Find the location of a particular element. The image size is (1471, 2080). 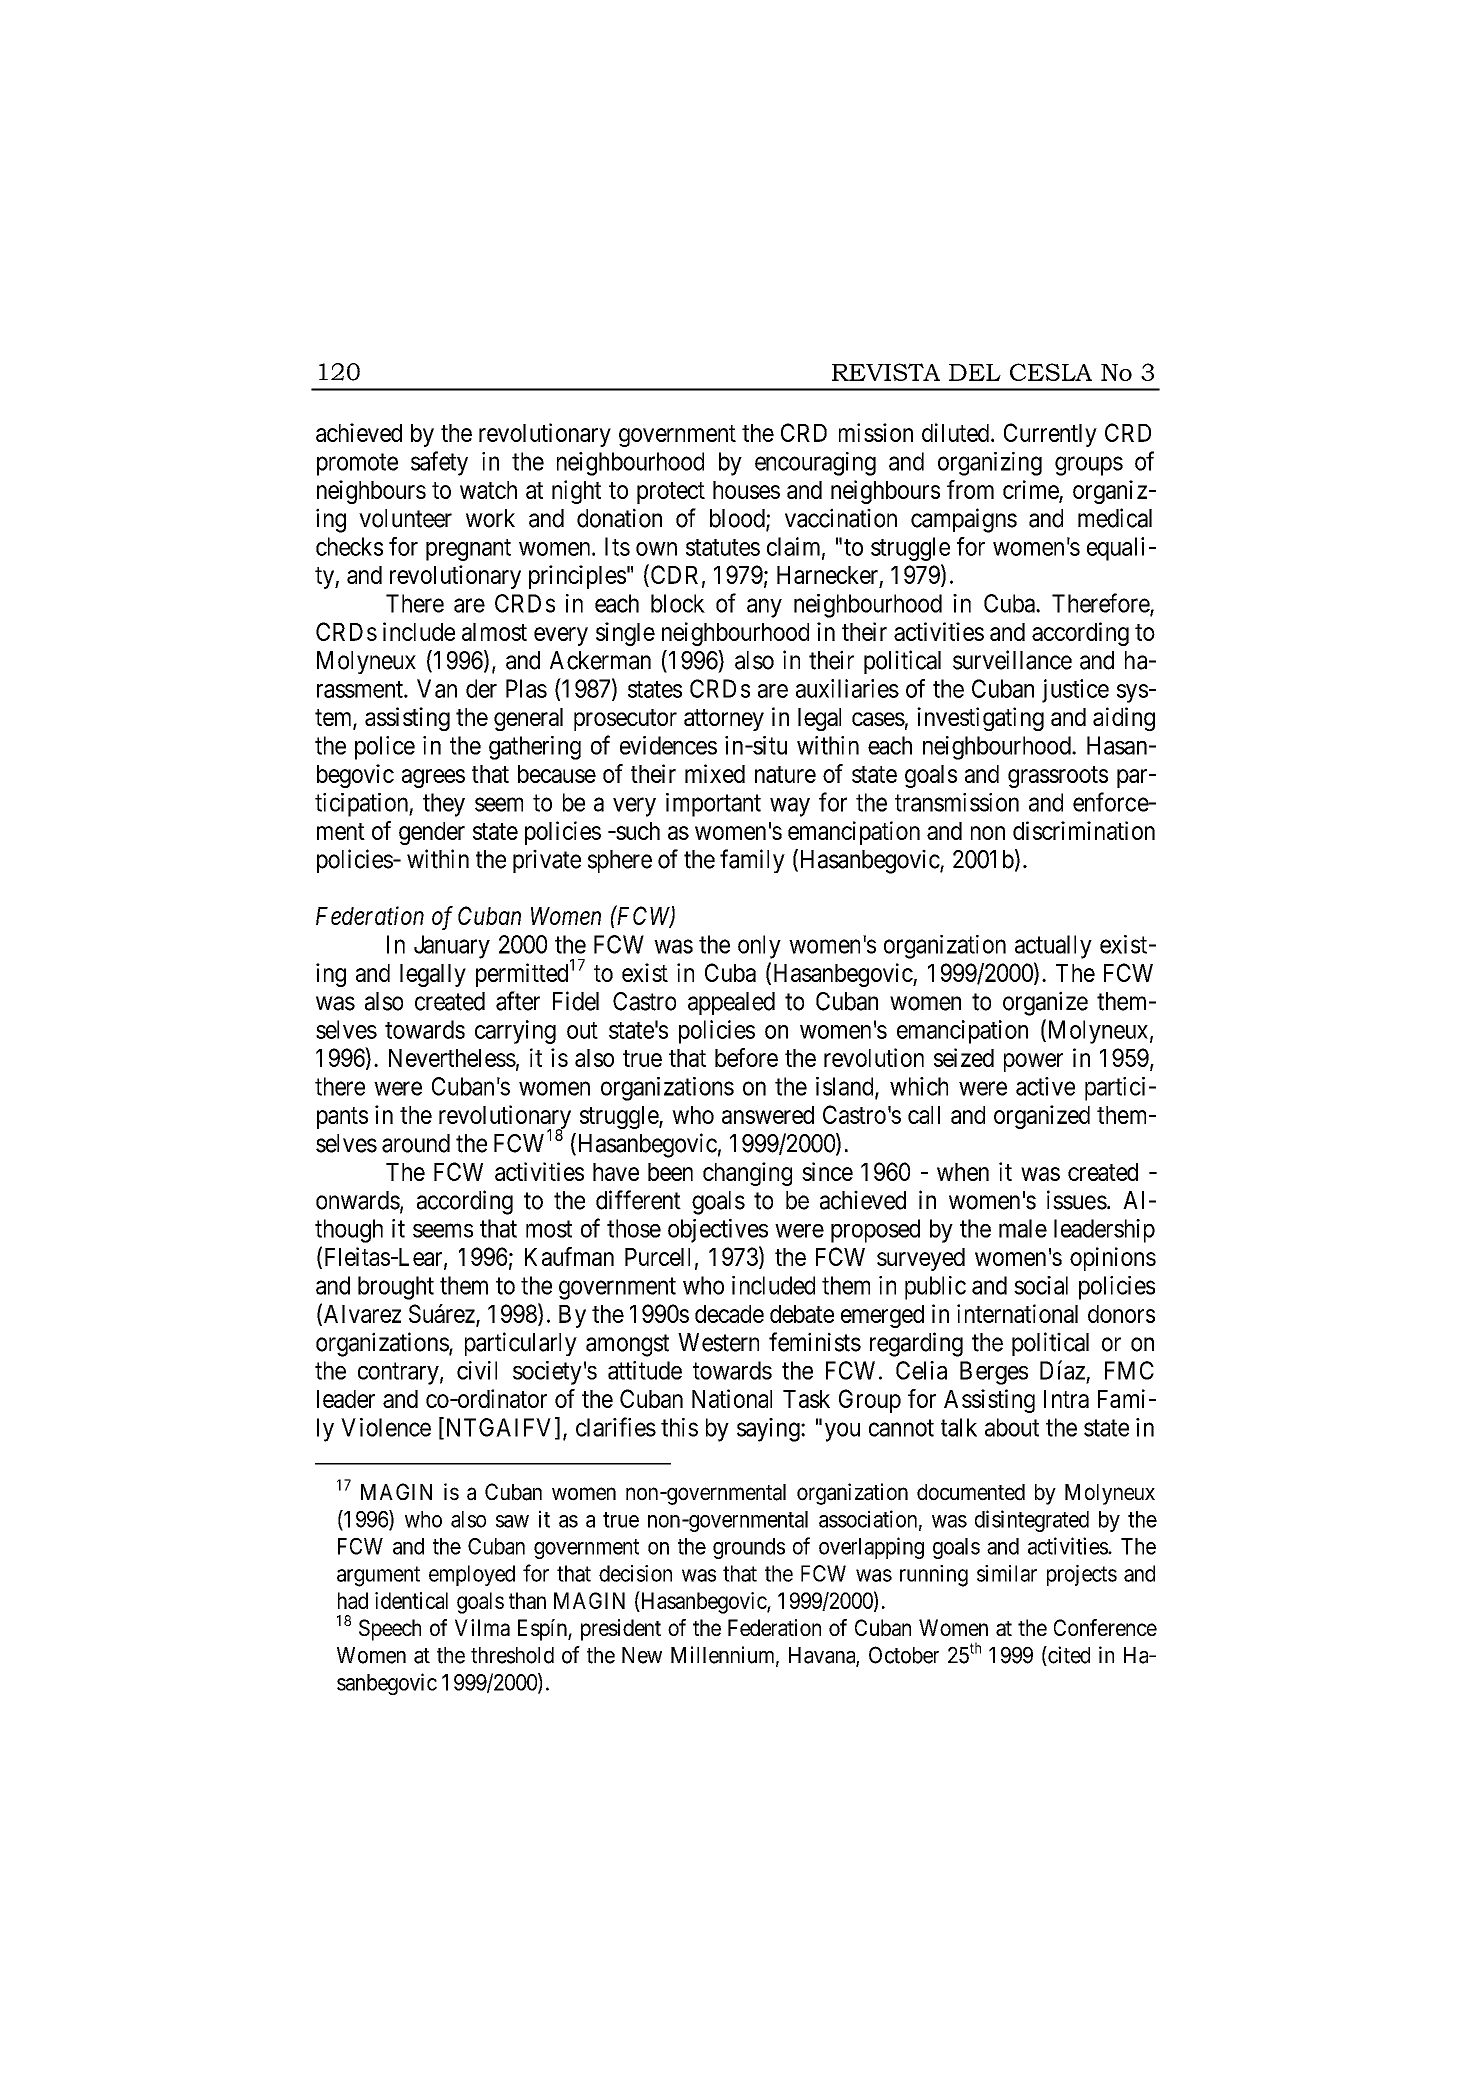

important is located at coordinates (713, 805).
